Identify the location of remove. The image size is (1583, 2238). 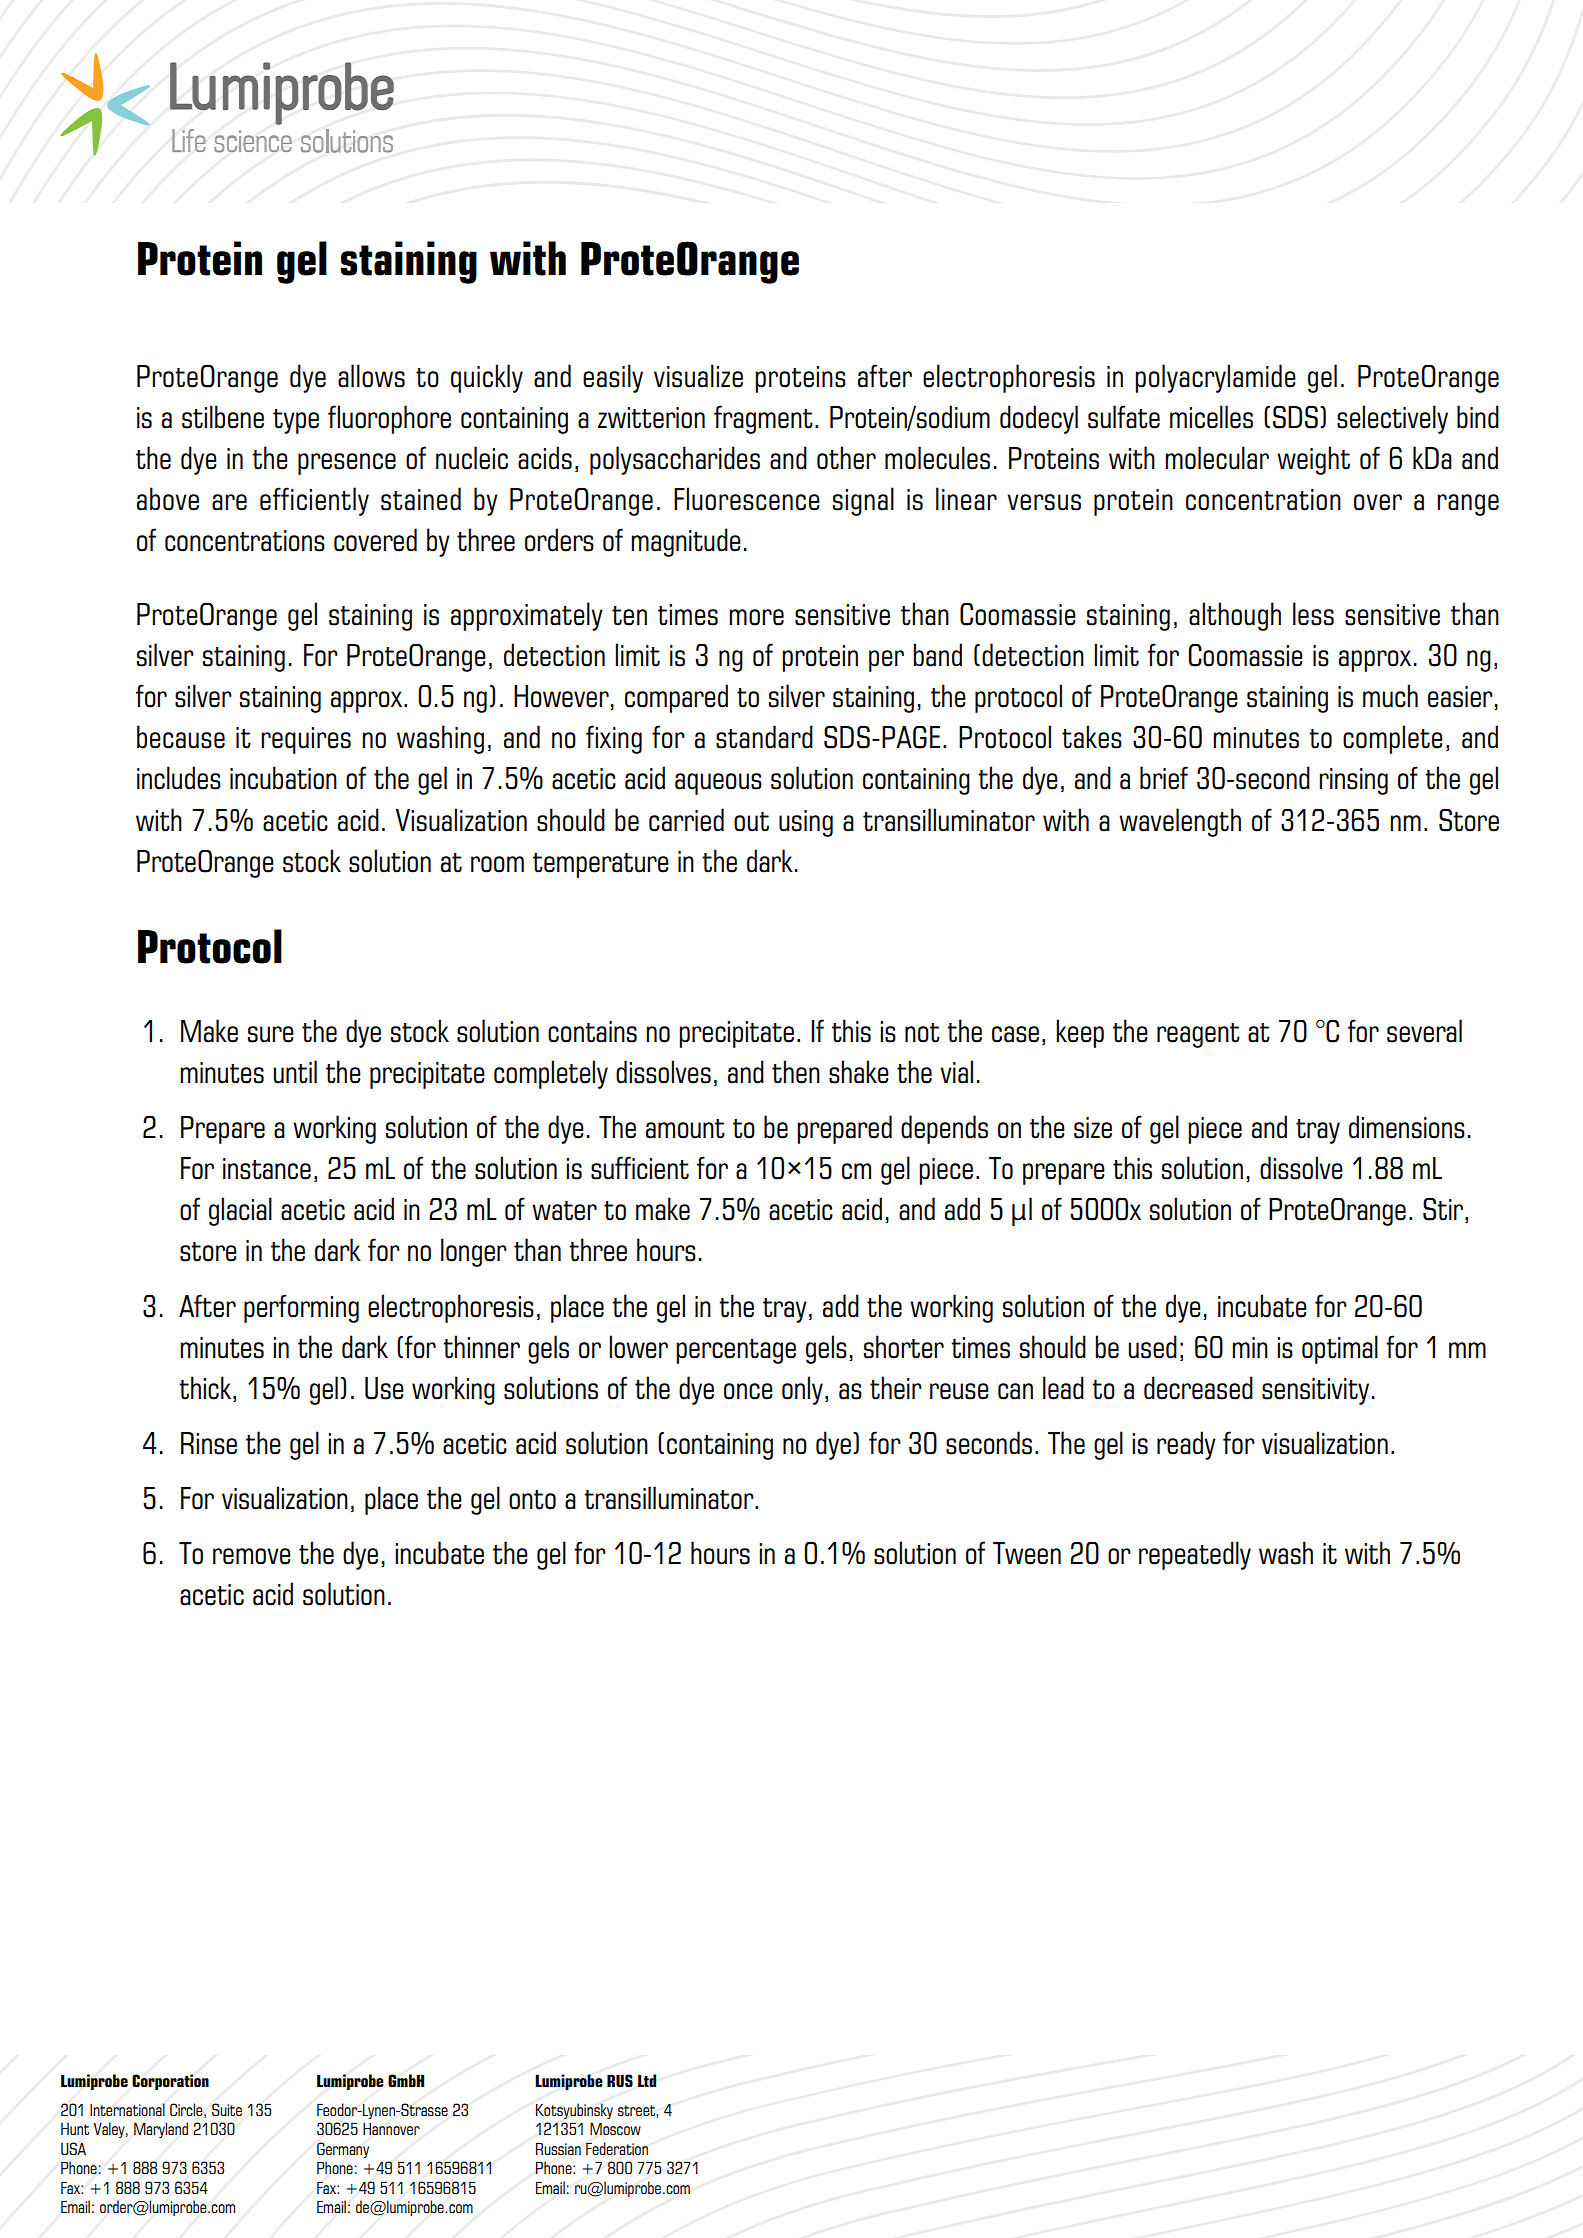
(252, 1556).
